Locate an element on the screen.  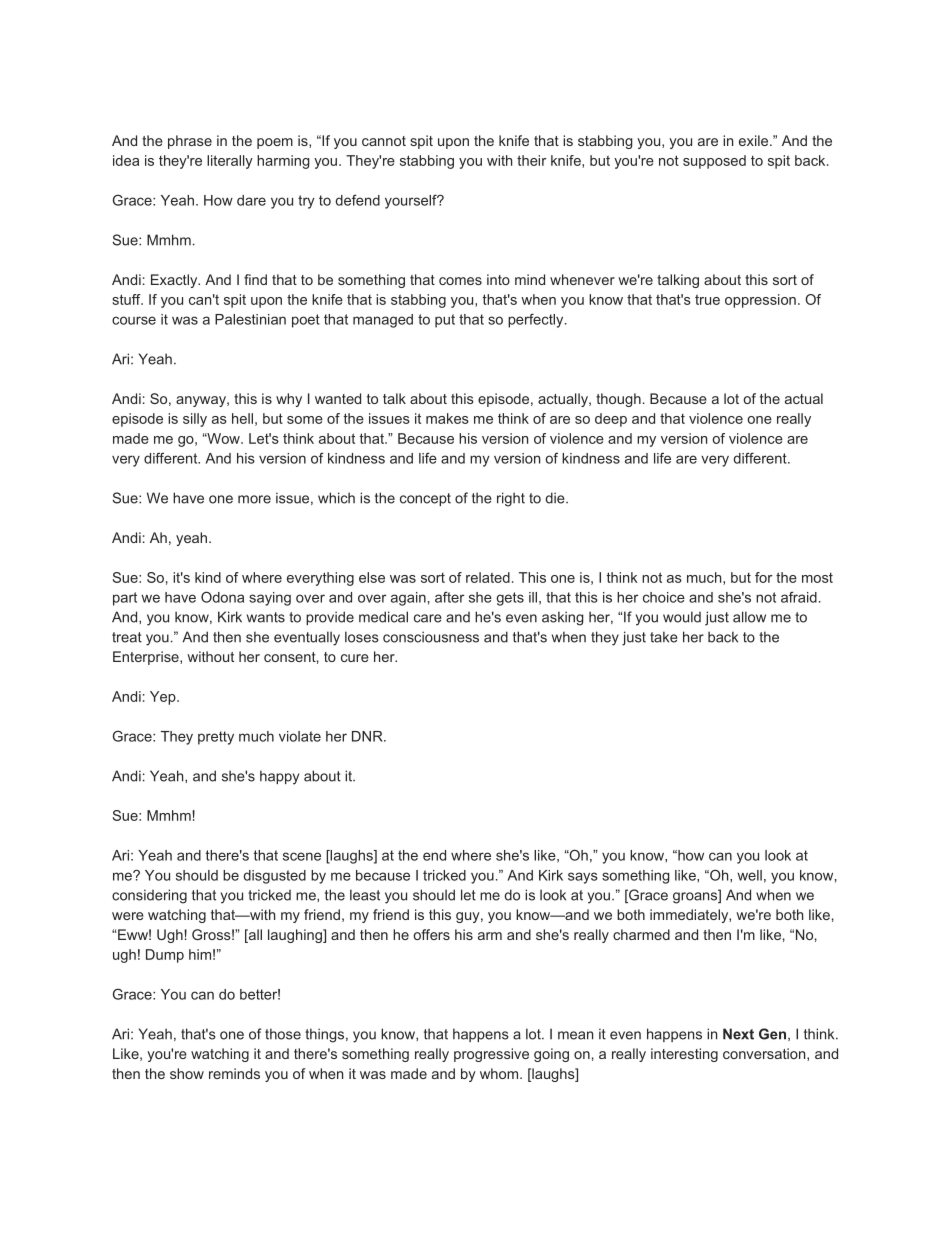
their is located at coordinates (531, 160).
